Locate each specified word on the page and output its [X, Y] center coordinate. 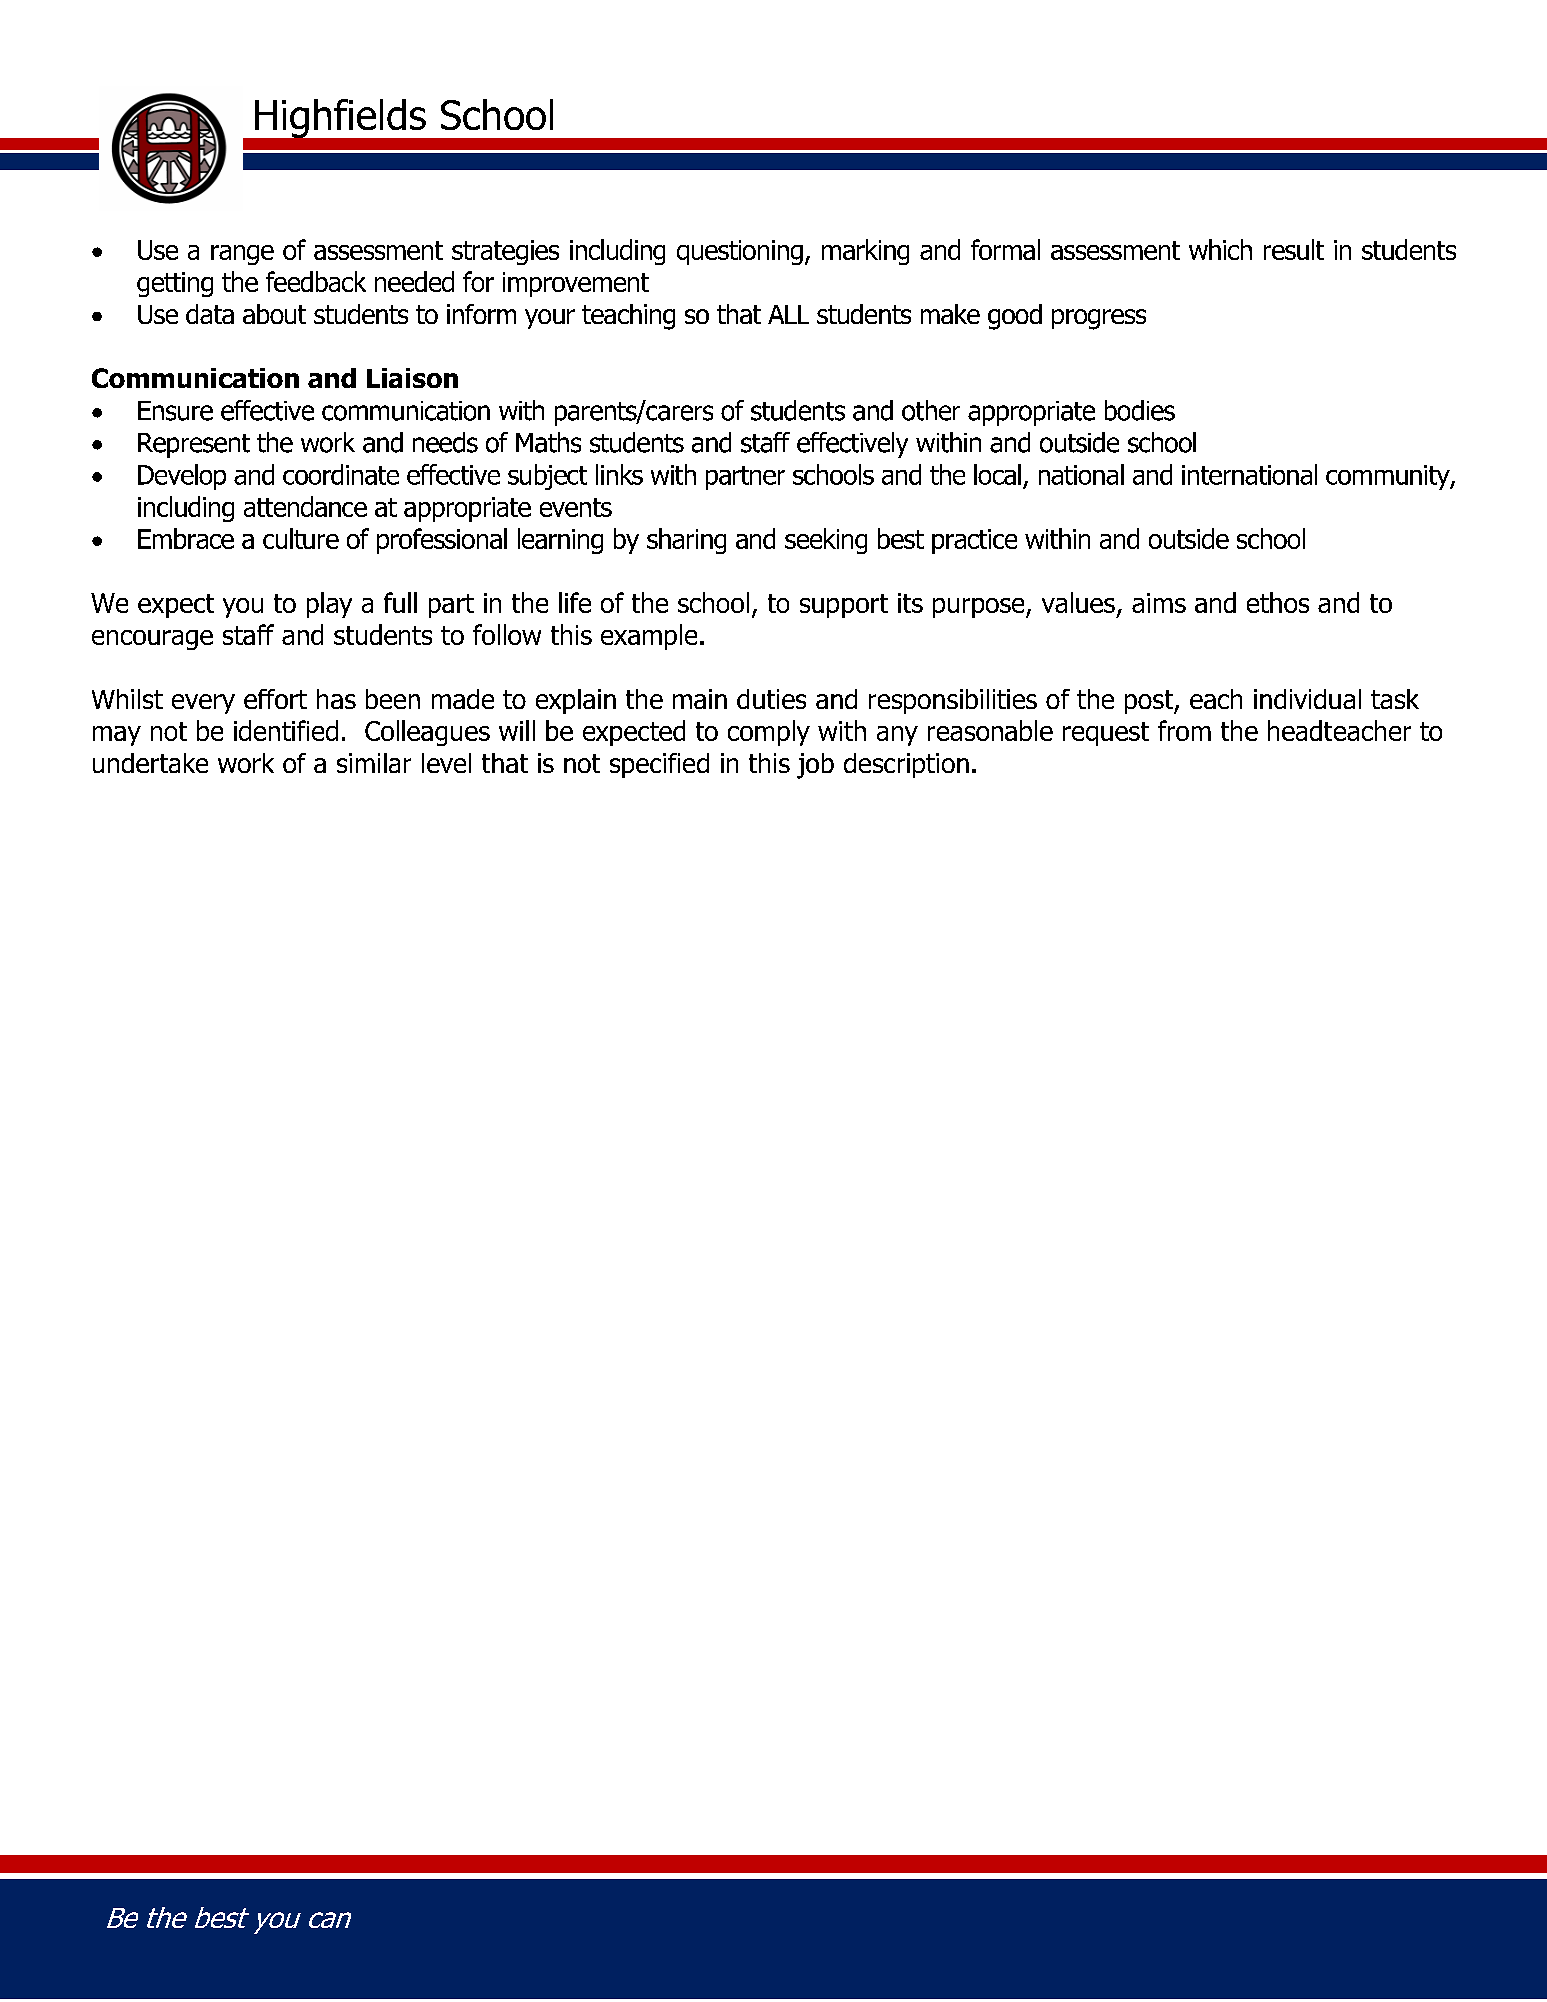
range [242, 255]
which [1220, 249]
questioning [740, 252]
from [1184, 730]
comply [769, 733]
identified [286, 730]
